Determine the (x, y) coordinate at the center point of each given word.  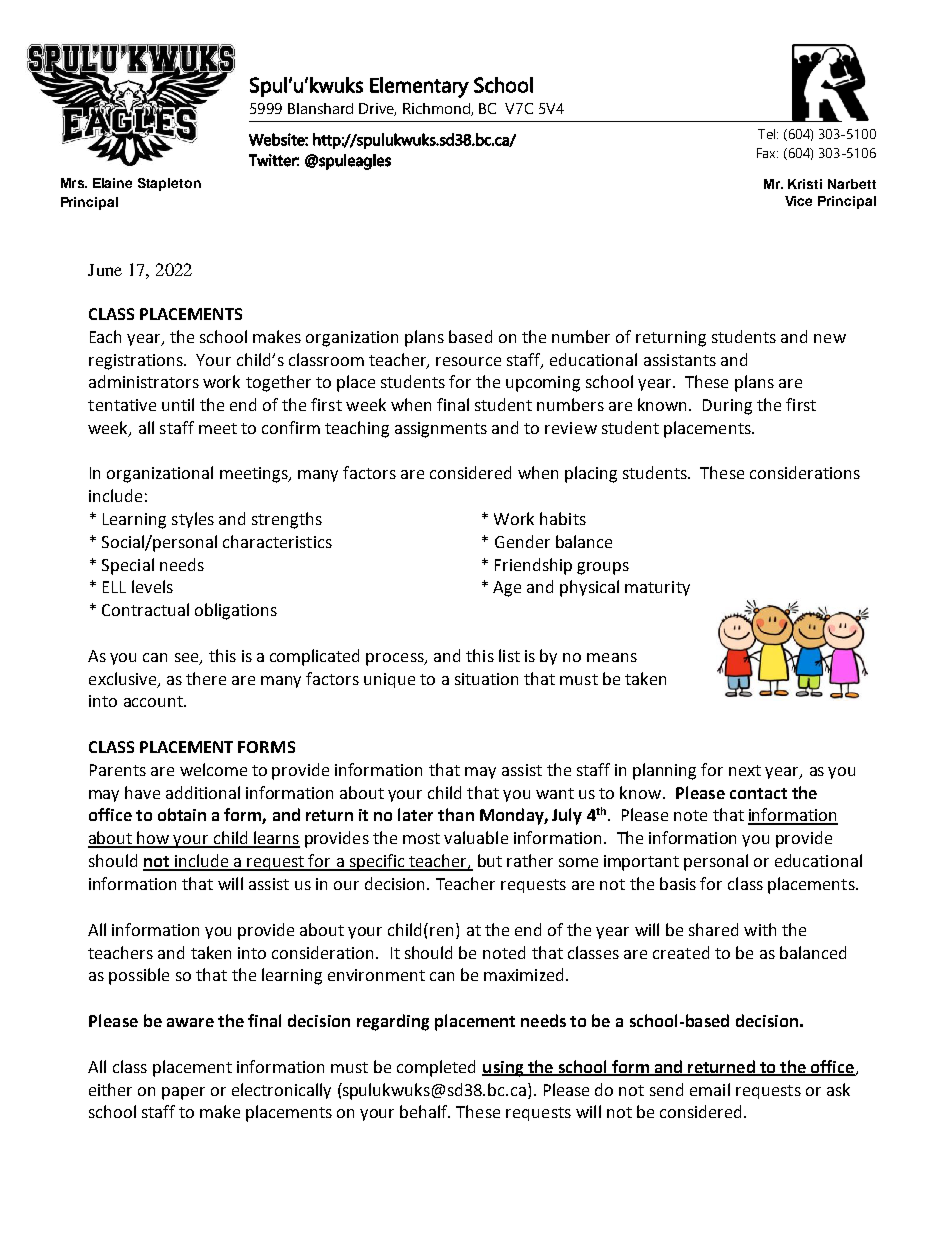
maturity (657, 588)
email (710, 1089)
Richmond (437, 109)
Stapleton (169, 184)
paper (183, 1093)
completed (436, 1068)
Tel (768, 134)
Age (507, 589)
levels (152, 586)
